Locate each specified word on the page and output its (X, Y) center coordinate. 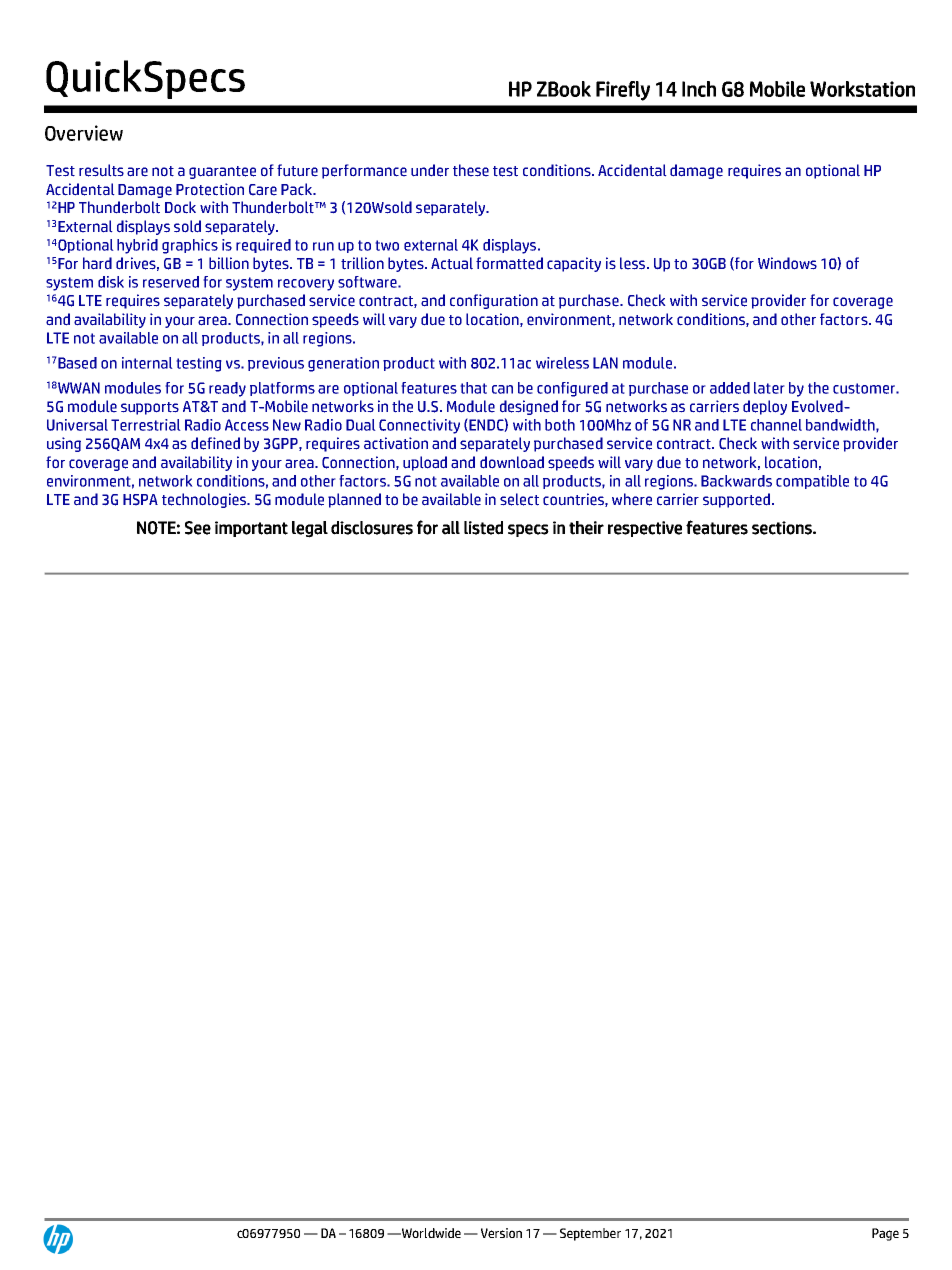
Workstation (862, 89)
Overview (84, 133)
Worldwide (430, 1233)
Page (885, 1234)
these (471, 170)
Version (501, 1233)
